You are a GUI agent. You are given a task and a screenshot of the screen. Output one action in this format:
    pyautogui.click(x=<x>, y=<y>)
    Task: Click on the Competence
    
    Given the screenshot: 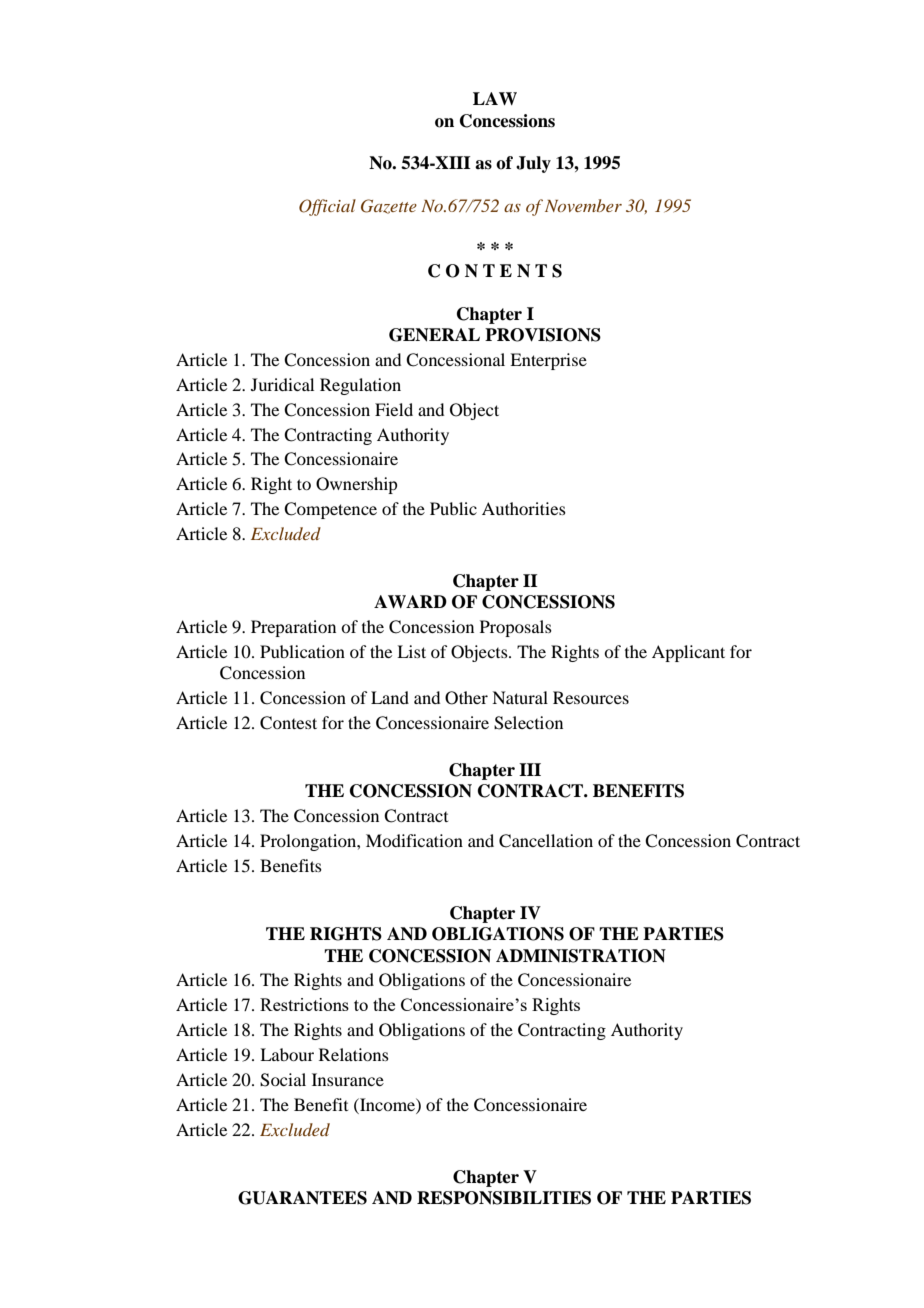 What is the action you would take?
    pyautogui.click(x=330, y=510)
